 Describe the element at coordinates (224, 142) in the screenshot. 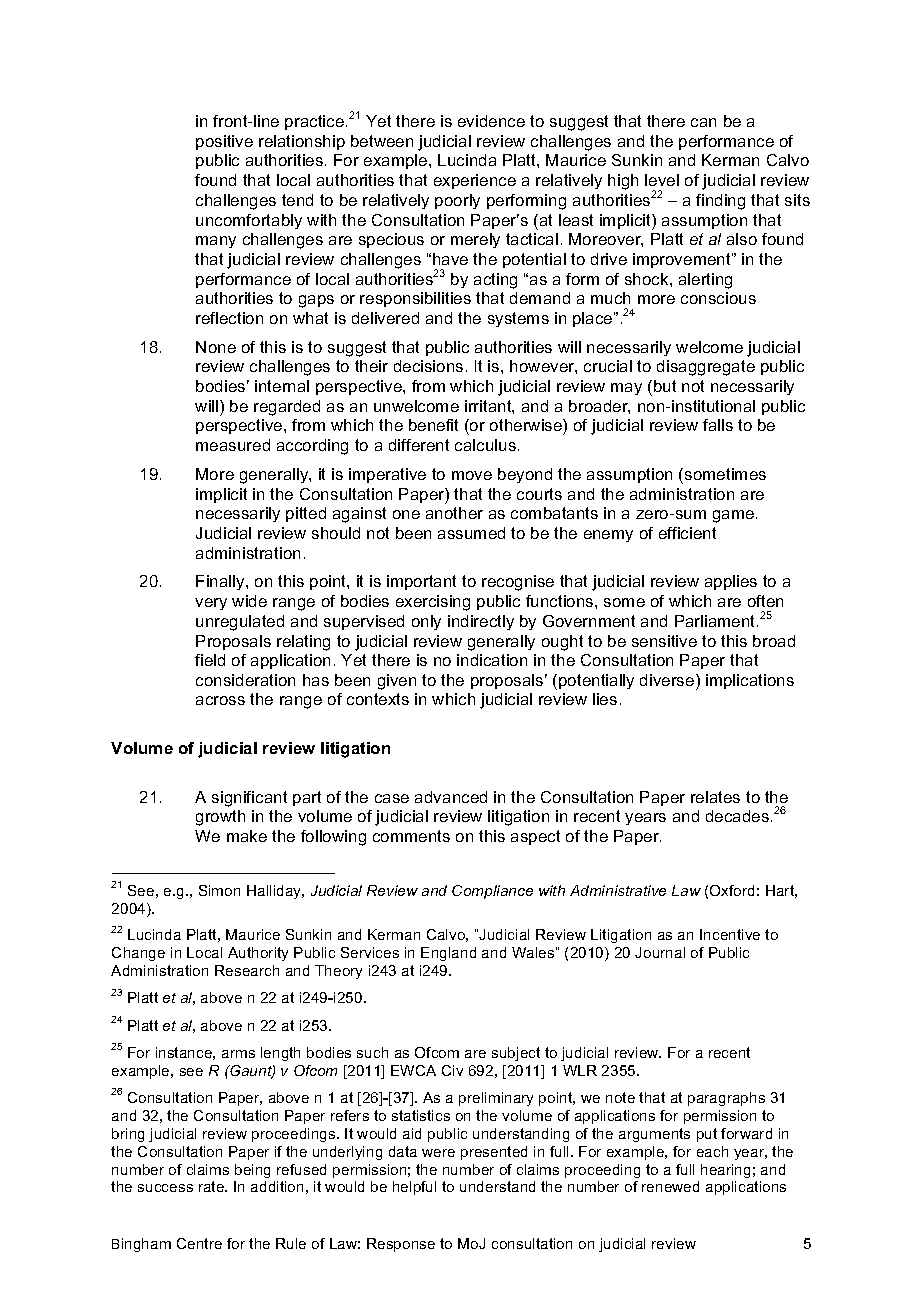

I see `positive` at that location.
